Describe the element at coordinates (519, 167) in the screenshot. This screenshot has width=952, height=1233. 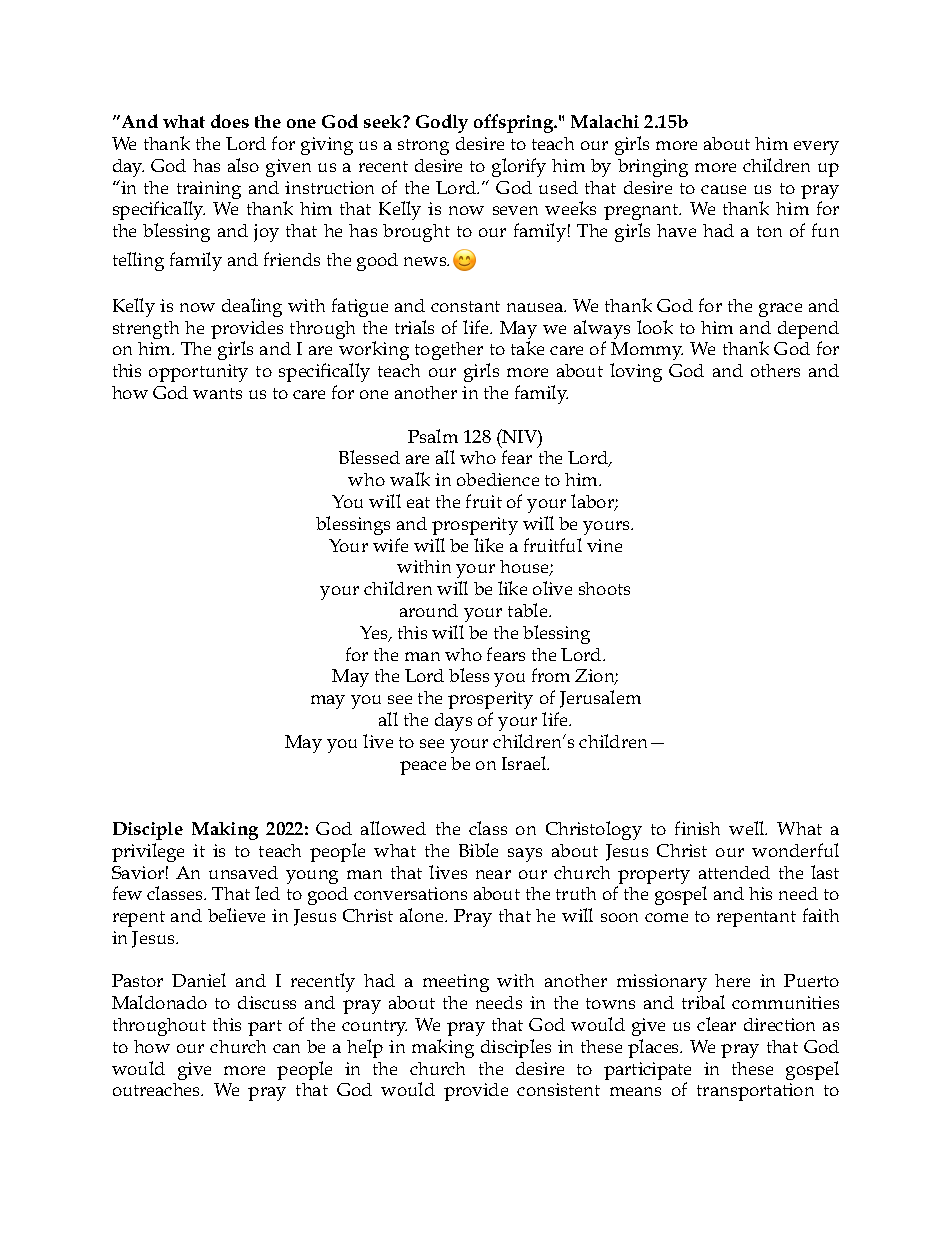
I see `glorify` at that location.
